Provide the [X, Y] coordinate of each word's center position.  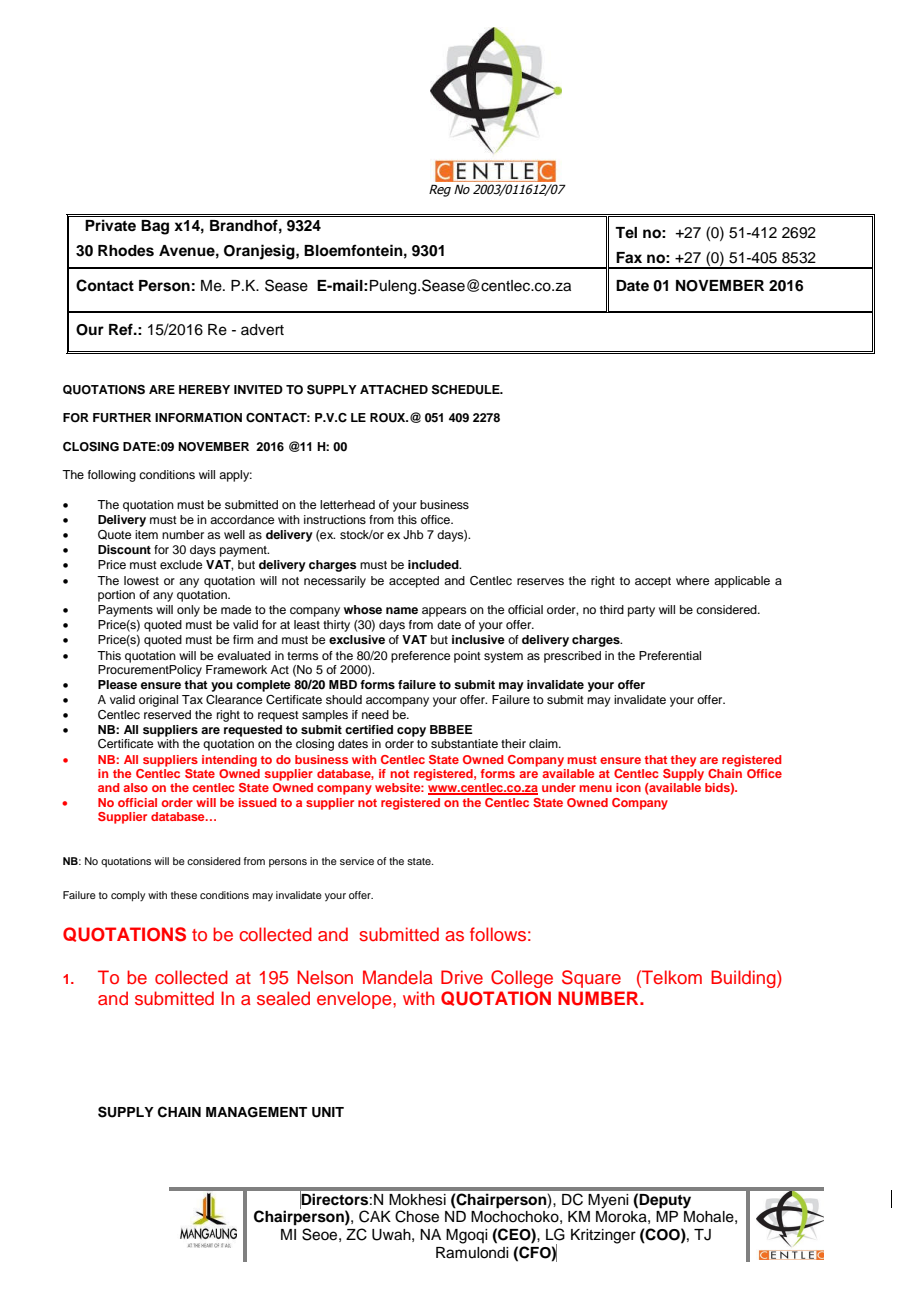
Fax [629, 257]
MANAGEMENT [256, 1112]
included [434, 564]
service [357, 861]
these [184, 895]
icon [628, 787]
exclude [181, 564]
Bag [155, 227]
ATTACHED [394, 390]
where [692, 580]
